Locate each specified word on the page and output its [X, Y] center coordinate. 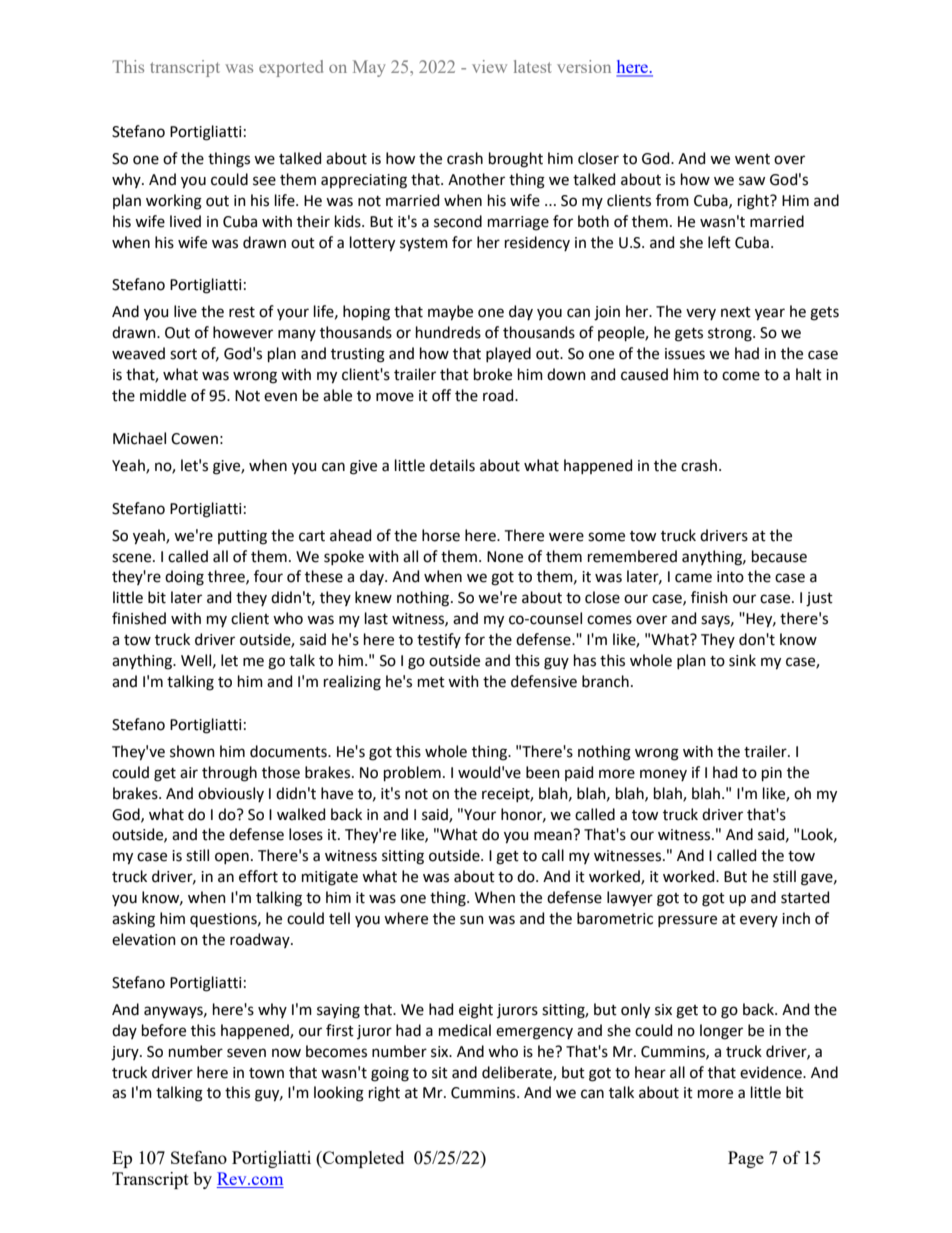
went [752, 159]
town [266, 1073]
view [489, 66]
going [390, 1074]
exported [291, 68]
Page [746, 1159]
